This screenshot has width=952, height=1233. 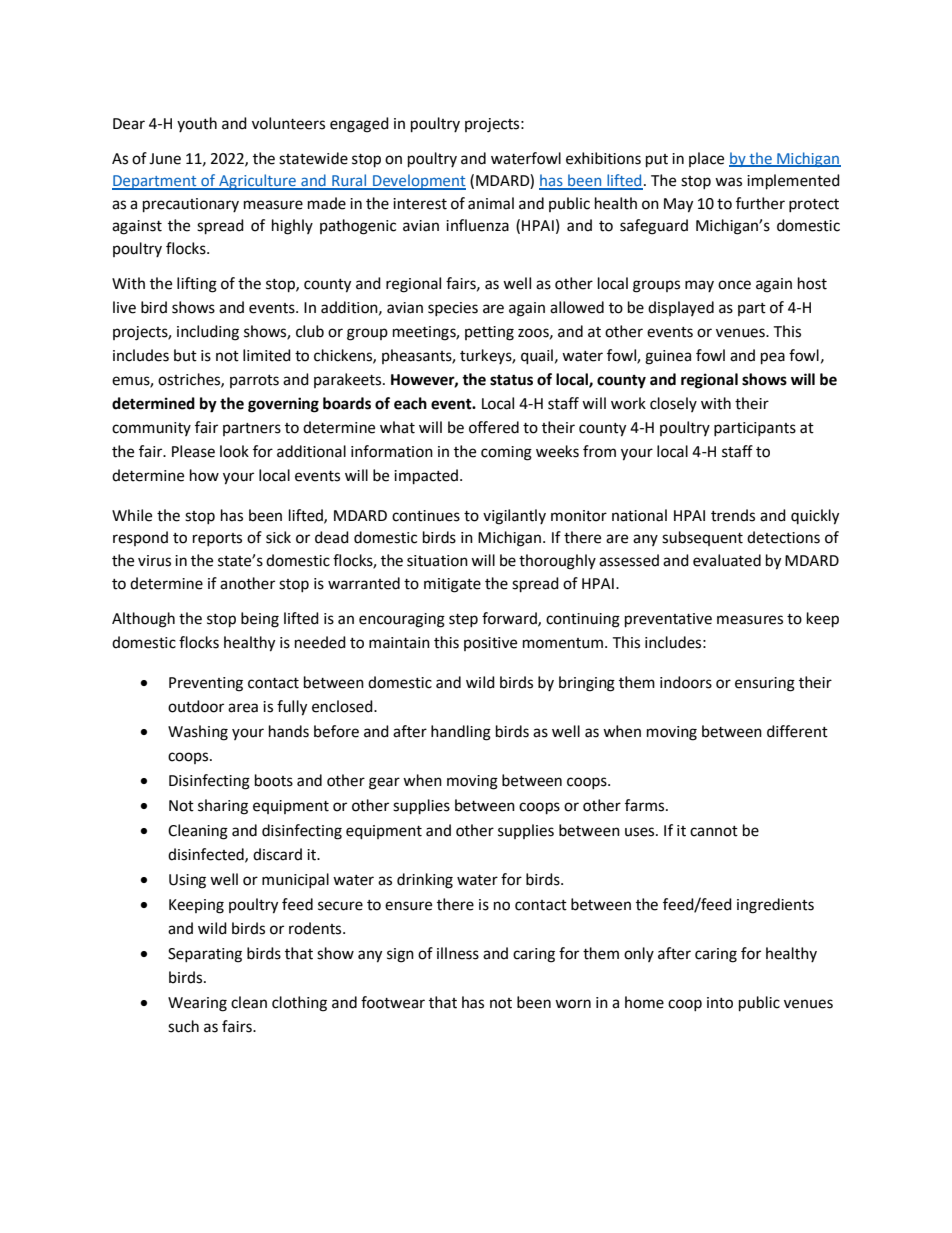 What do you see at coordinates (452, 585) in the screenshot?
I see `mitigate` at bounding box center [452, 585].
